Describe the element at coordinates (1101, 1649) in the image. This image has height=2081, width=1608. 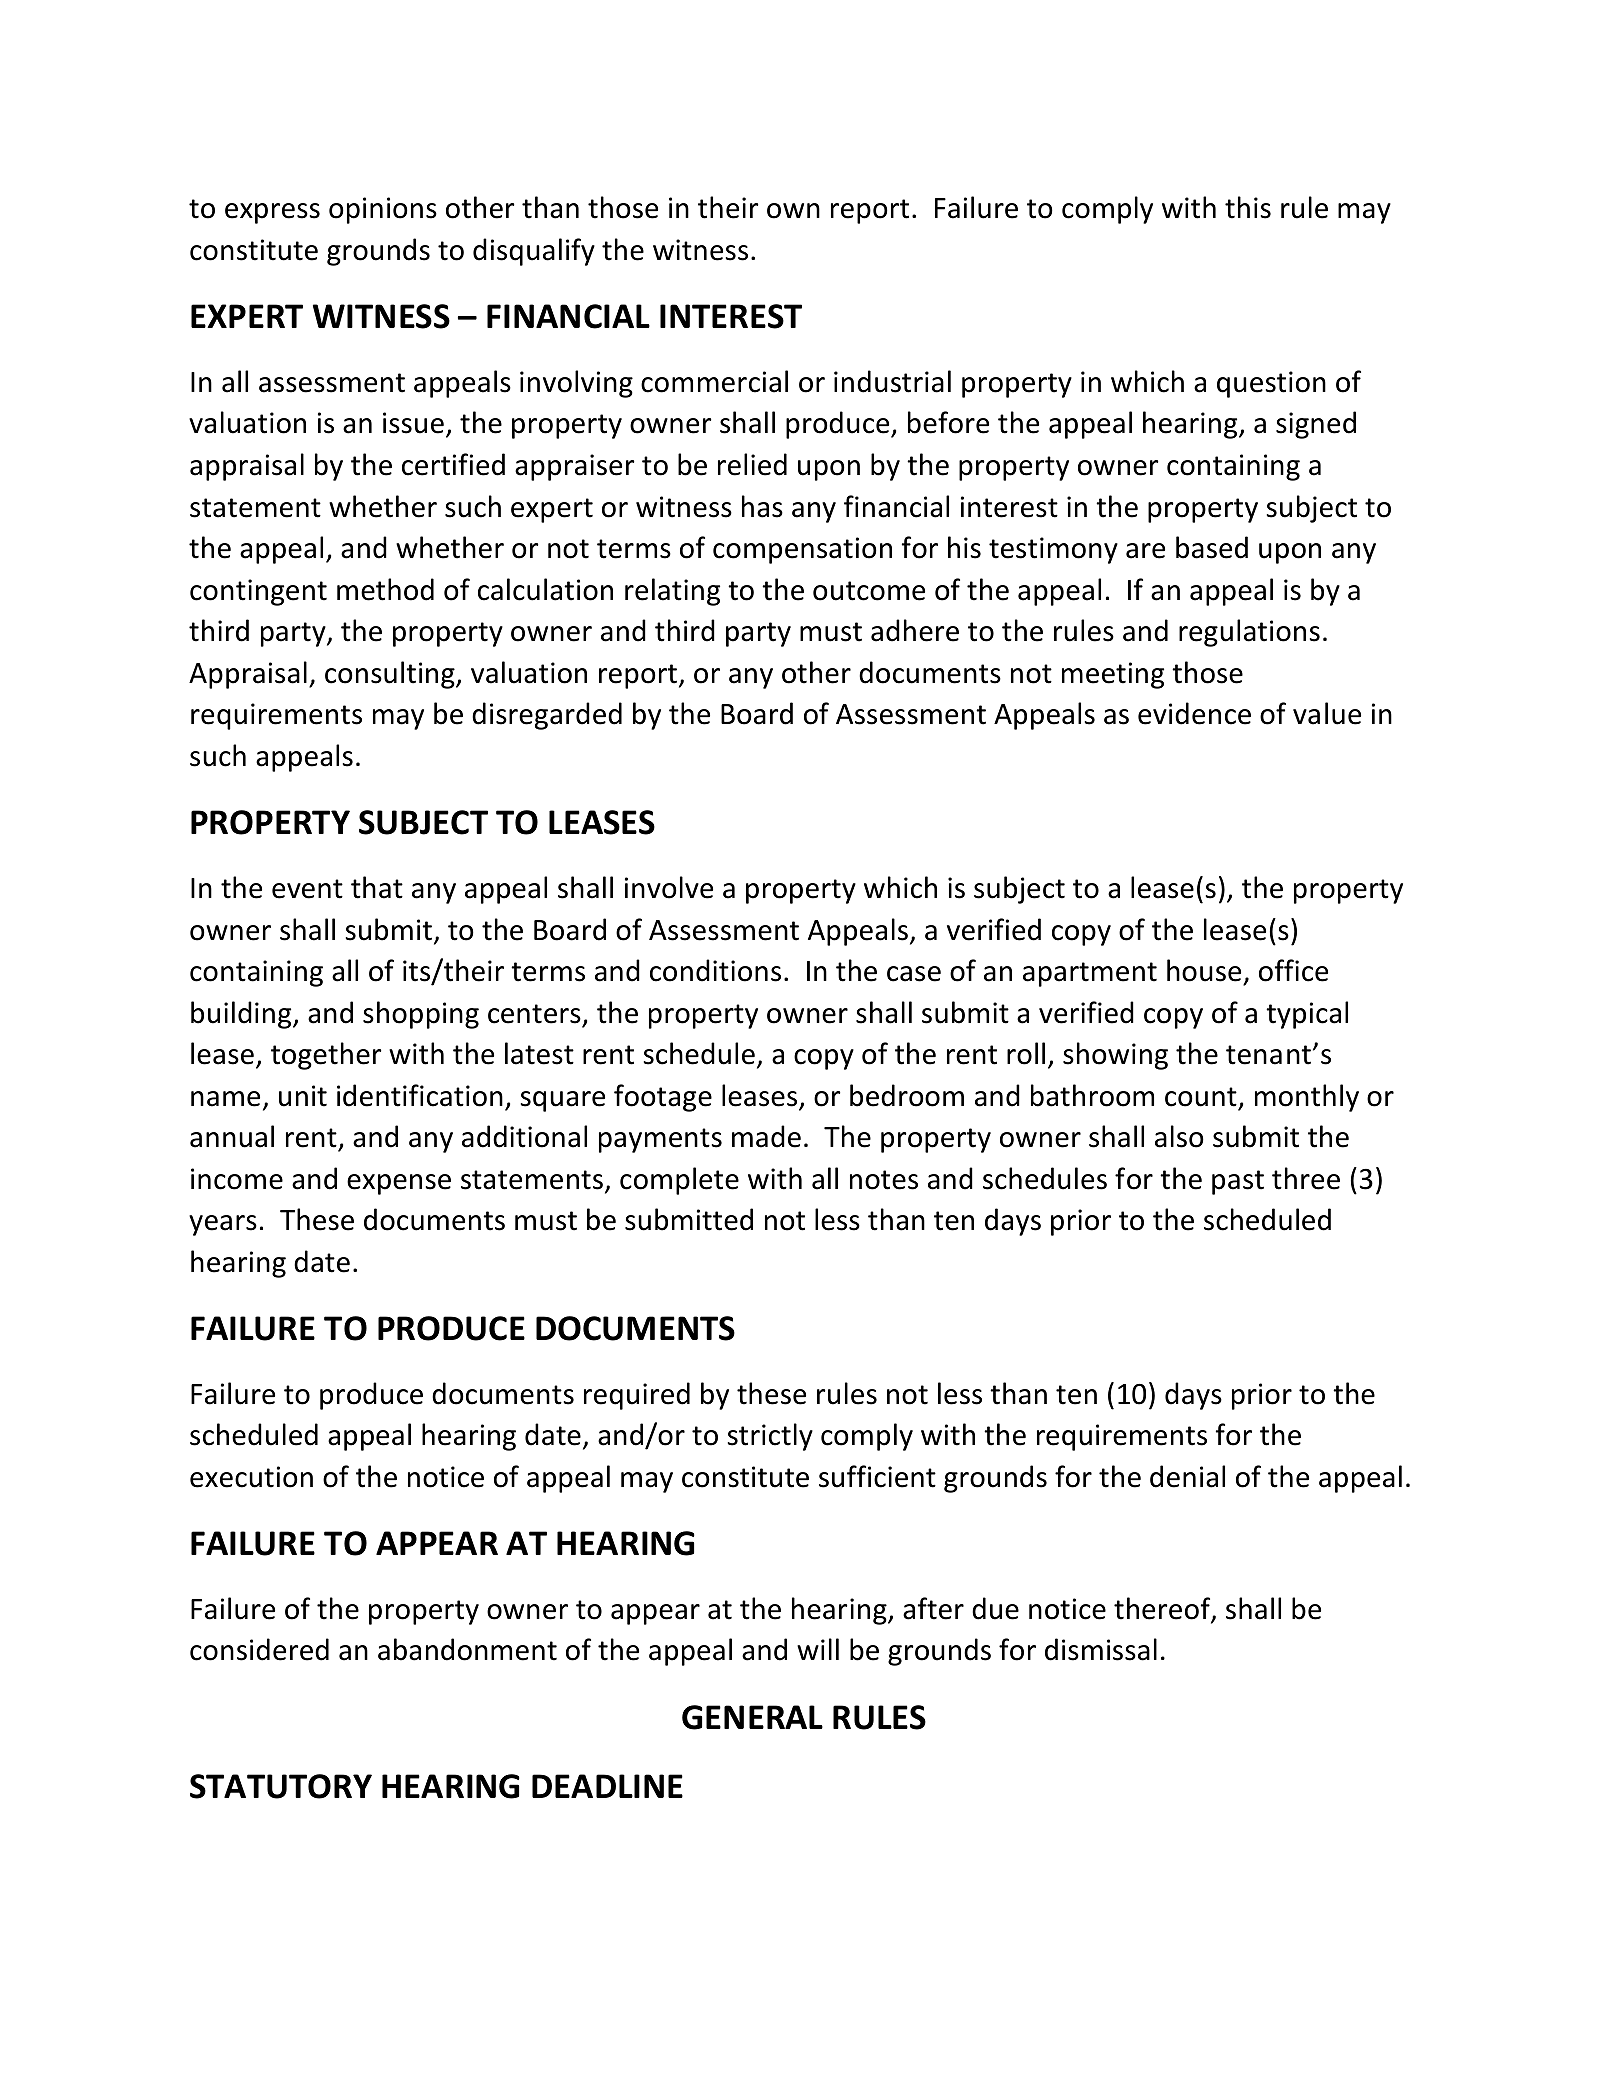
I see `dismissal` at that location.
